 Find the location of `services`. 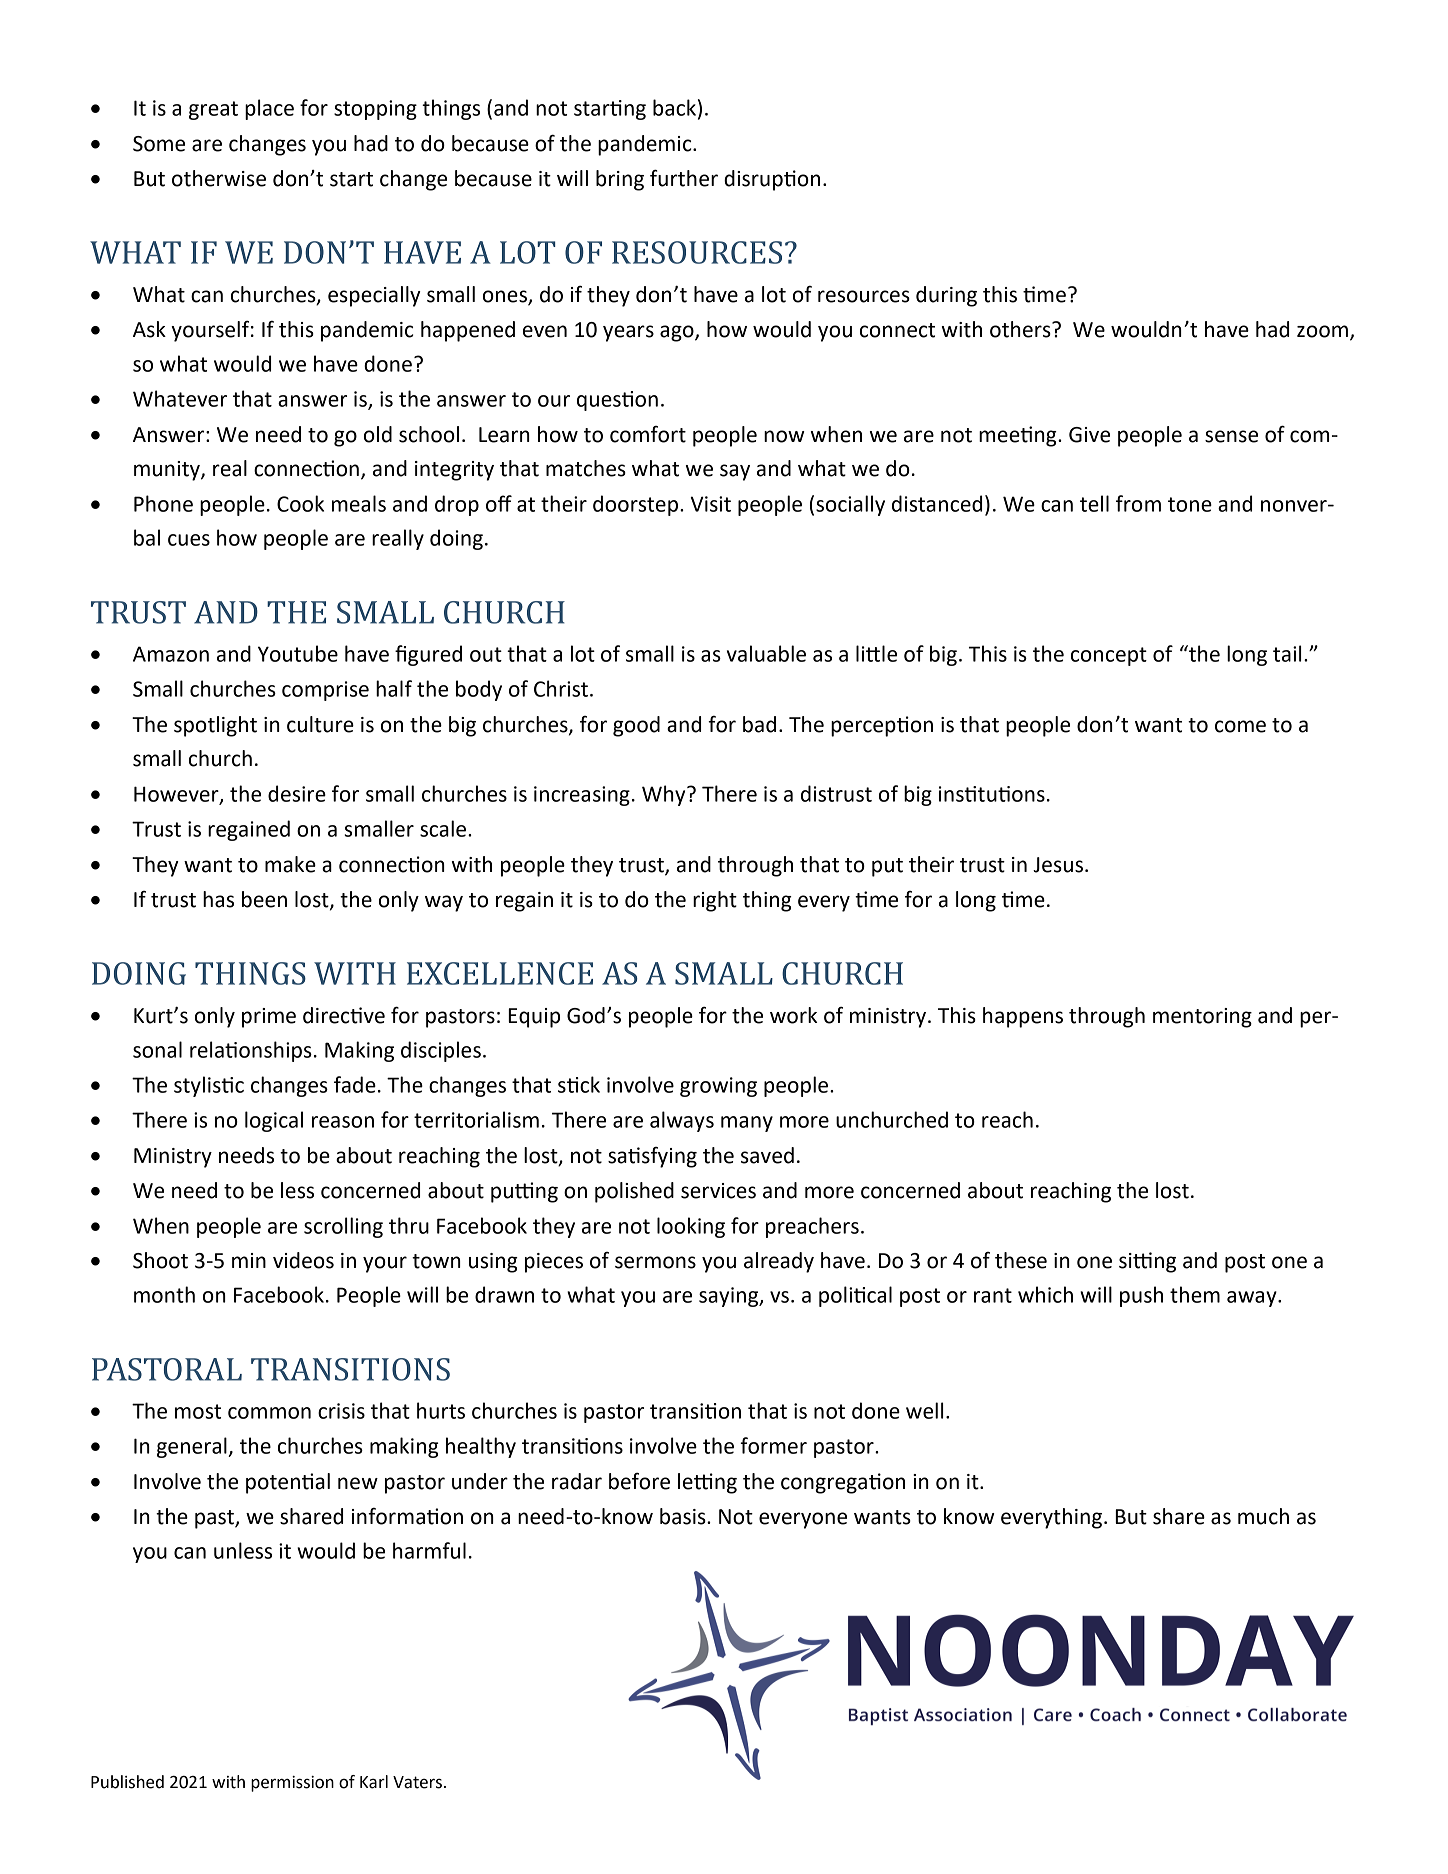

services is located at coordinates (718, 1191).
